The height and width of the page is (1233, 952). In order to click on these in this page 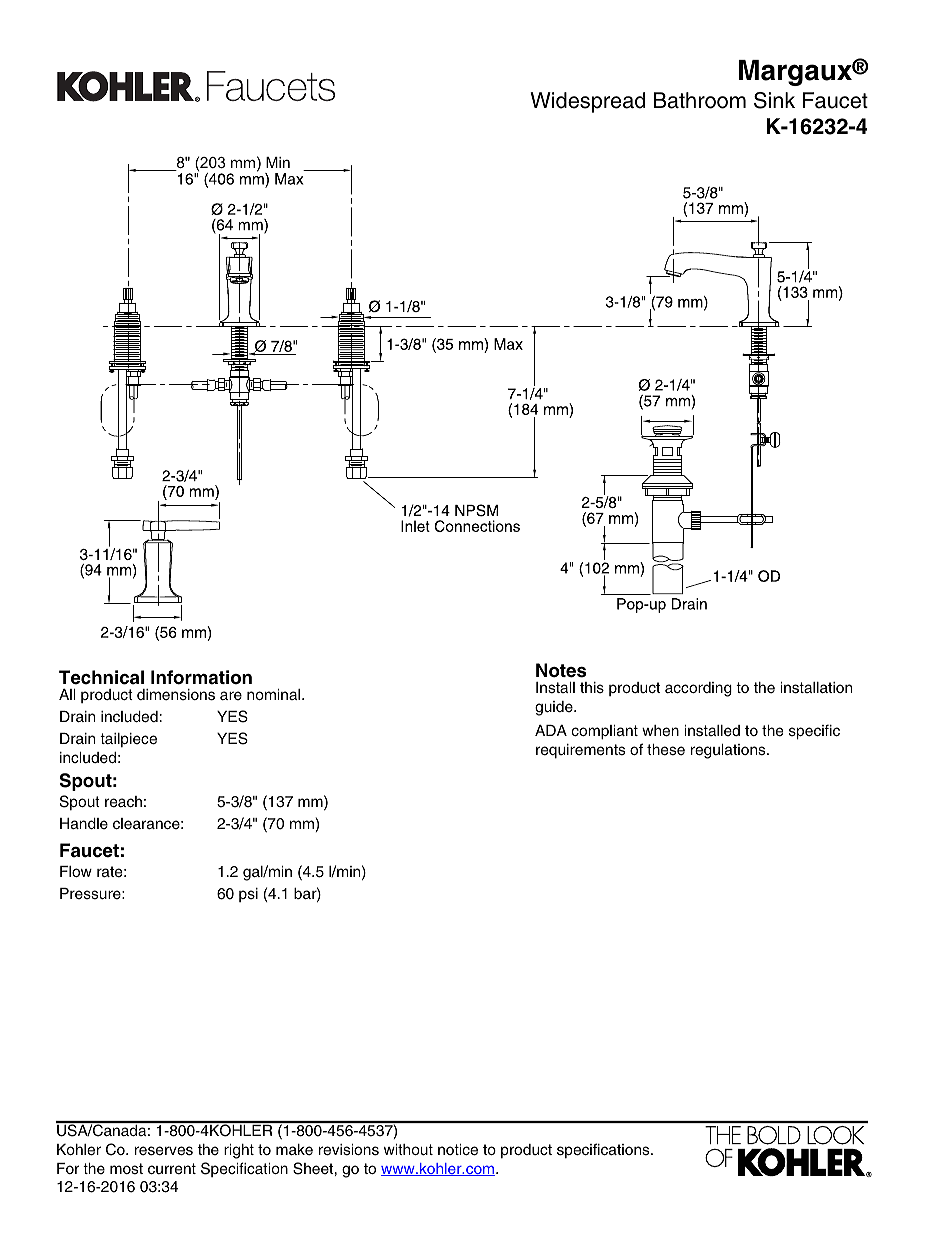, I will do `click(666, 750)`.
